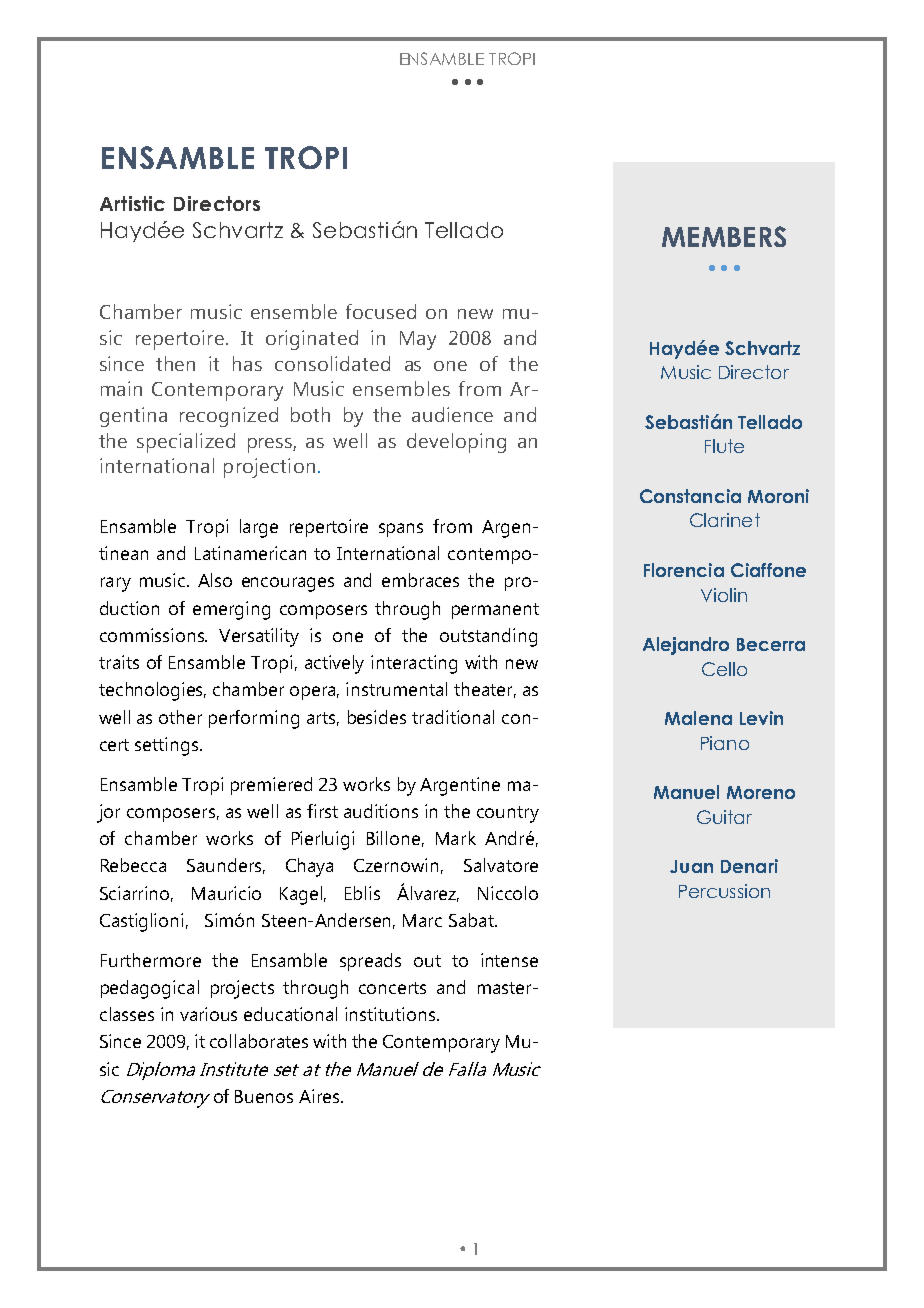 This document has height=1308, width=924. Describe the element at coordinates (132, 203) in the document. I see `Artistic` at that location.
